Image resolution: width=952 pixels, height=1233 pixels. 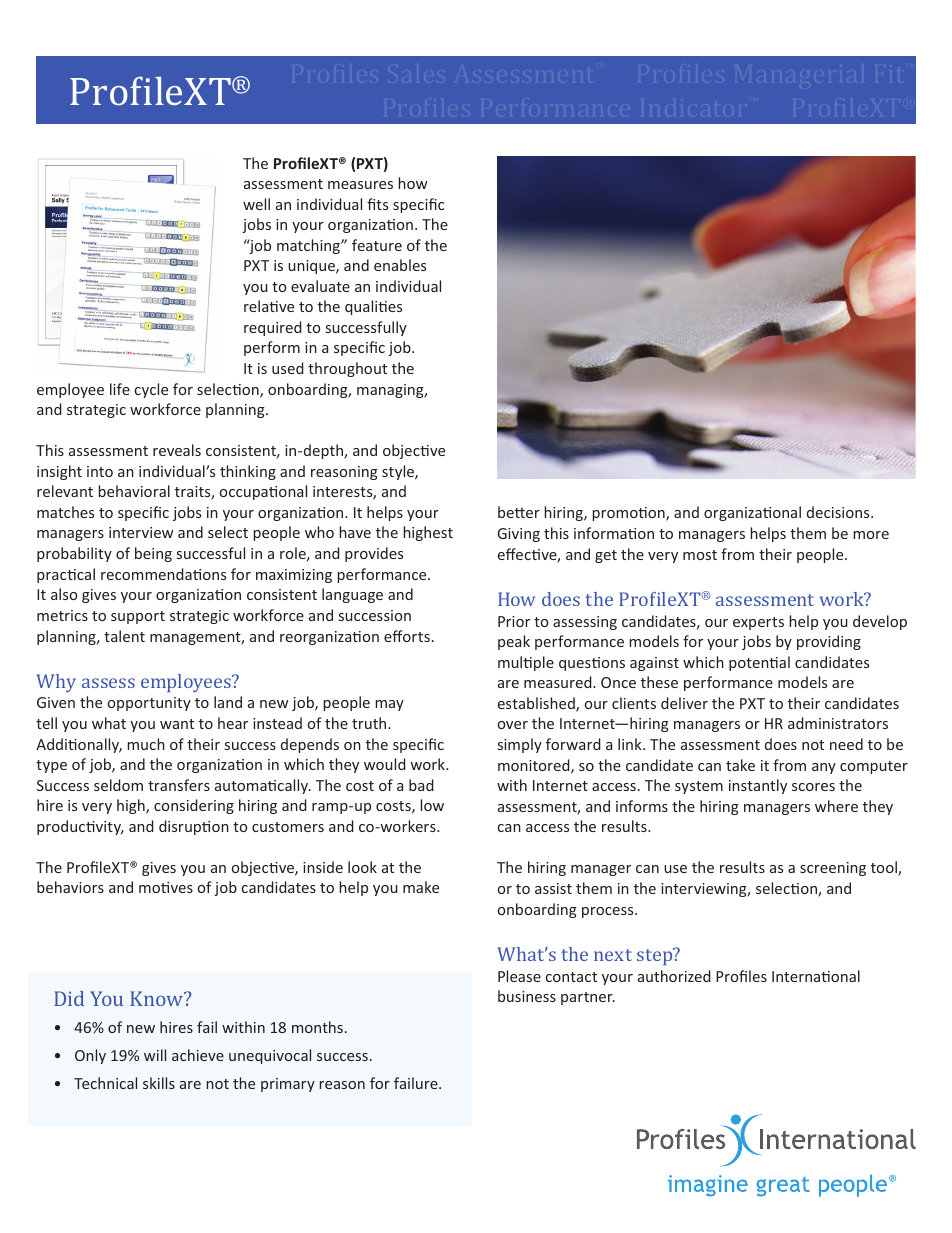 What do you see at coordinates (527, 996) in the screenshot?
I see `business` at bounding box center [527, 996].
